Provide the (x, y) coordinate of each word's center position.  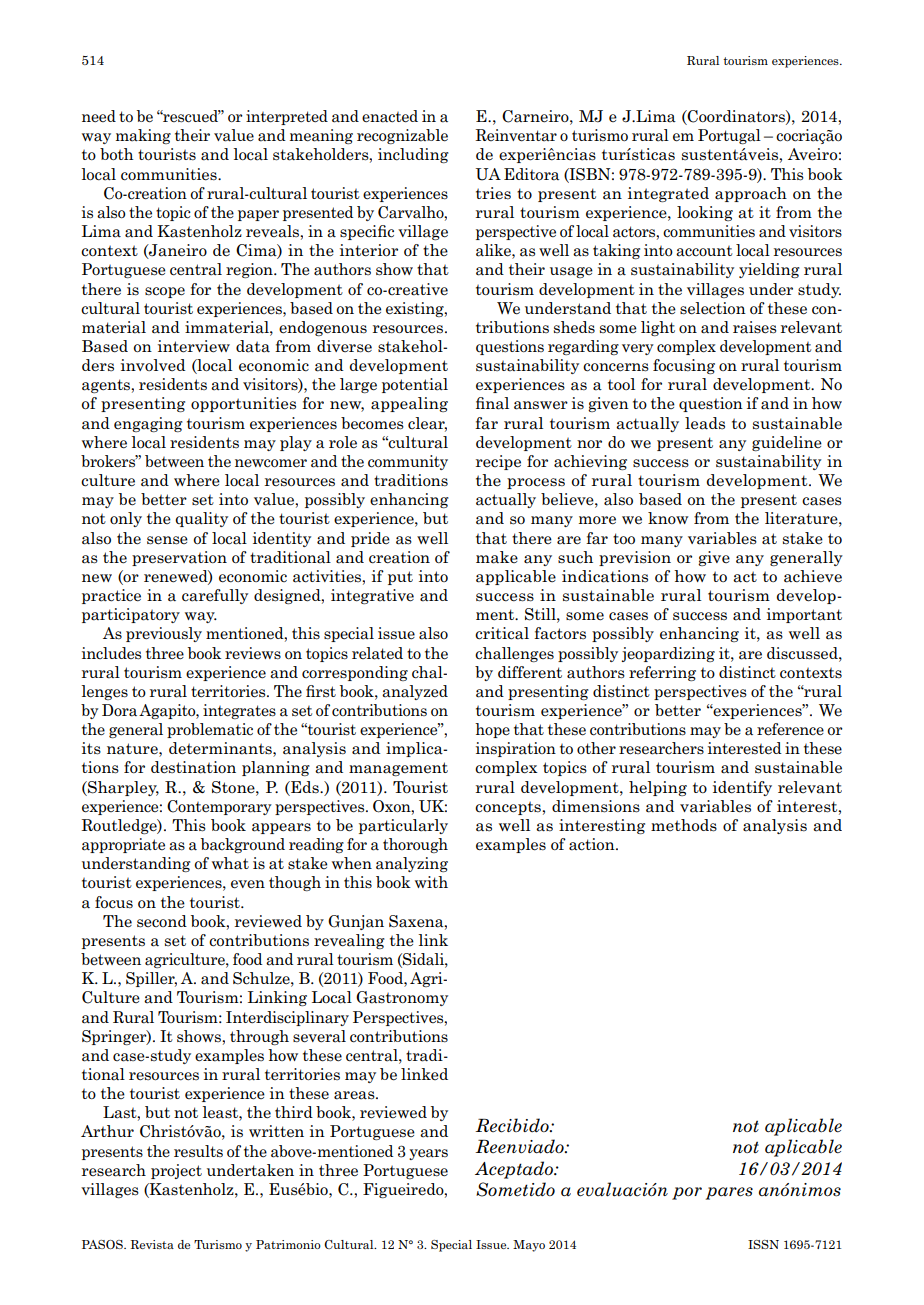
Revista (152, 1244)
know (668, 518)
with (431, 882)
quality (201, 519)
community (408, 462)
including (413, 155)
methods (684, 825)
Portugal (729, 136)
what (230, 863)
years (428, 1154)
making (143, 136)
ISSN (763, 1244)
